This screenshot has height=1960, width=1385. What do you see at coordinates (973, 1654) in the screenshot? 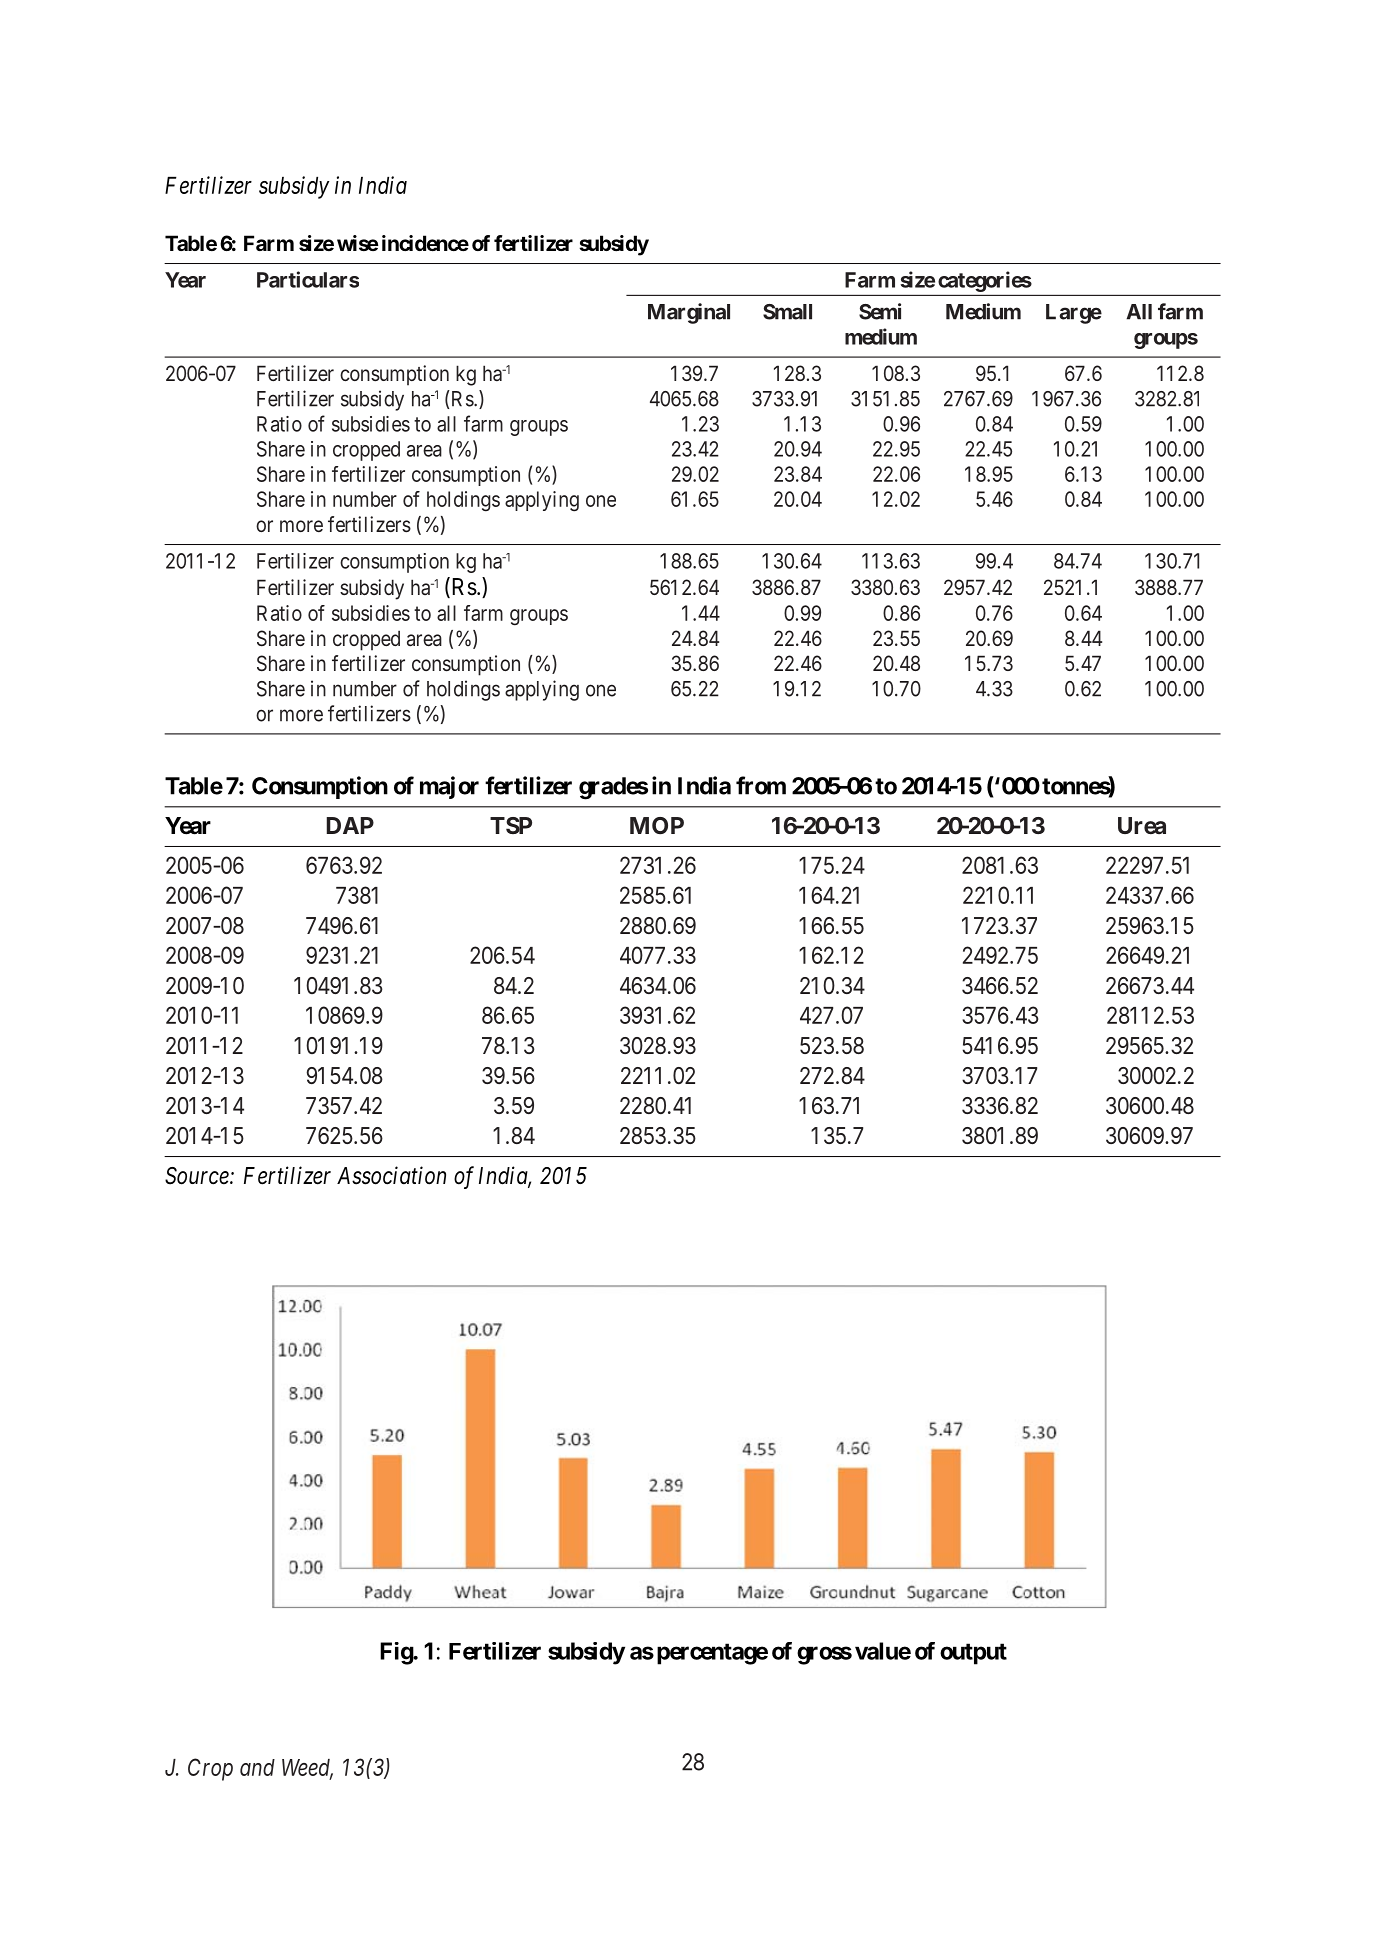
I see `output` at bounding box center [973, 1654].
